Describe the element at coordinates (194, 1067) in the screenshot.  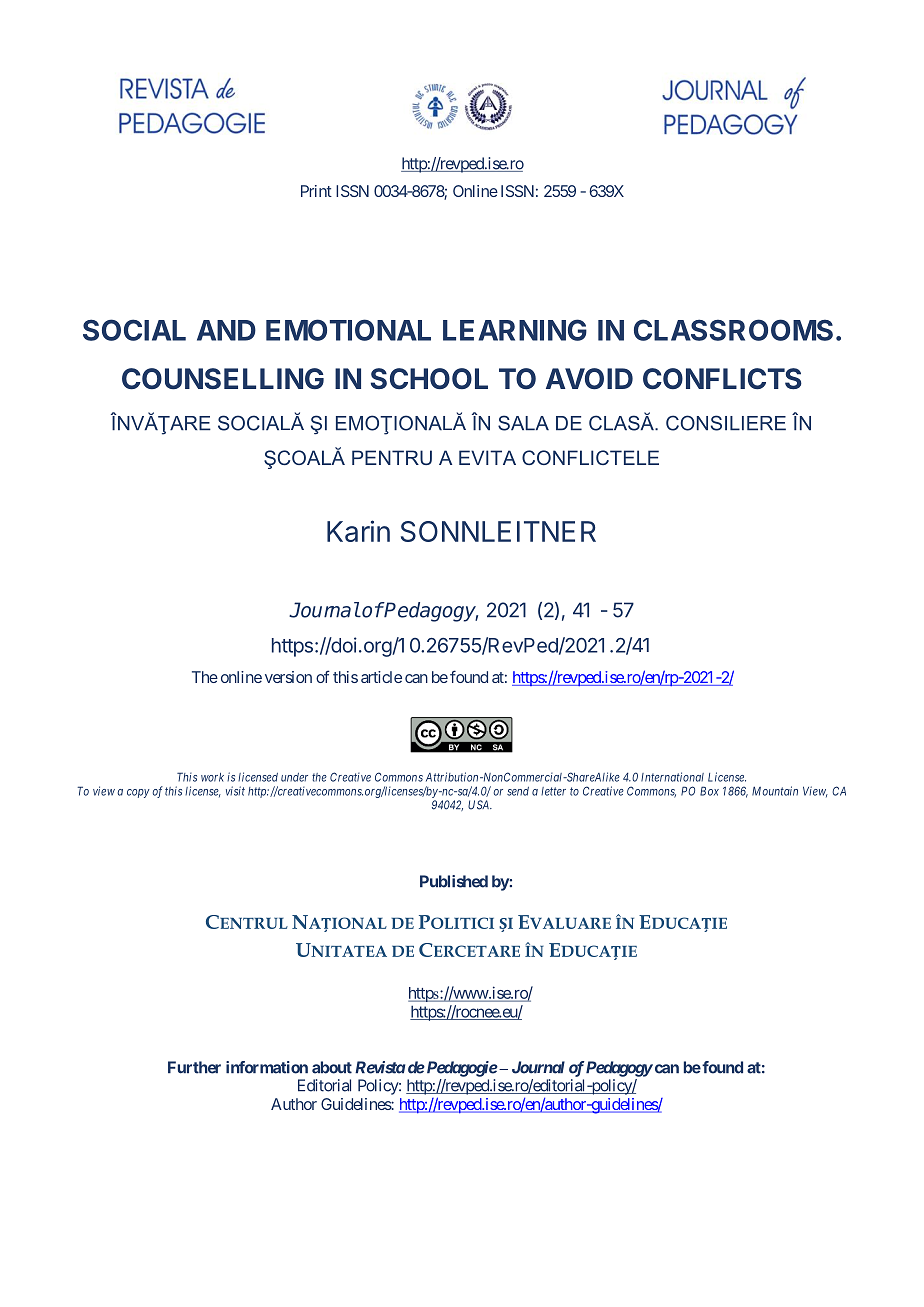
I see `Further` at that location.
